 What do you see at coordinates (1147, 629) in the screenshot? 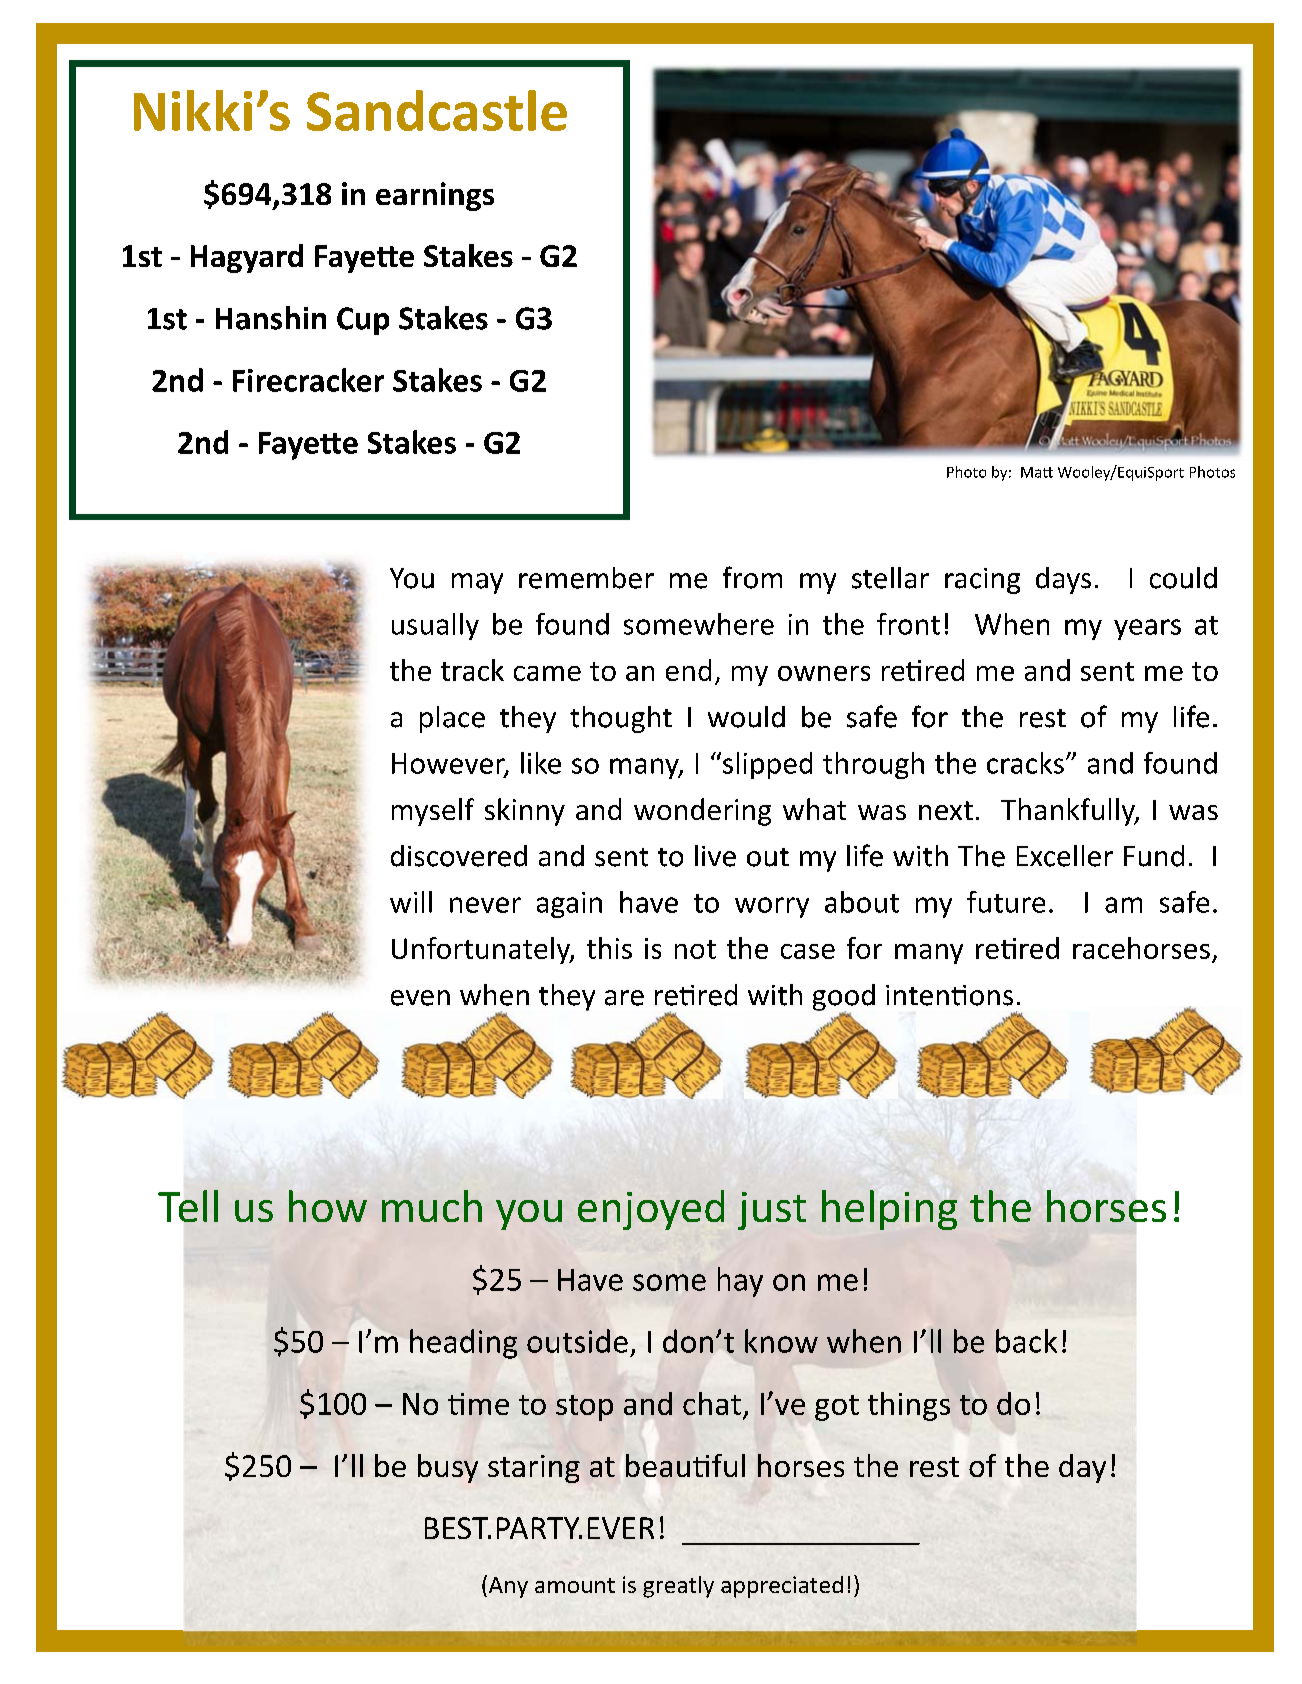
I see `years` at bounding box center [1147, 629].
